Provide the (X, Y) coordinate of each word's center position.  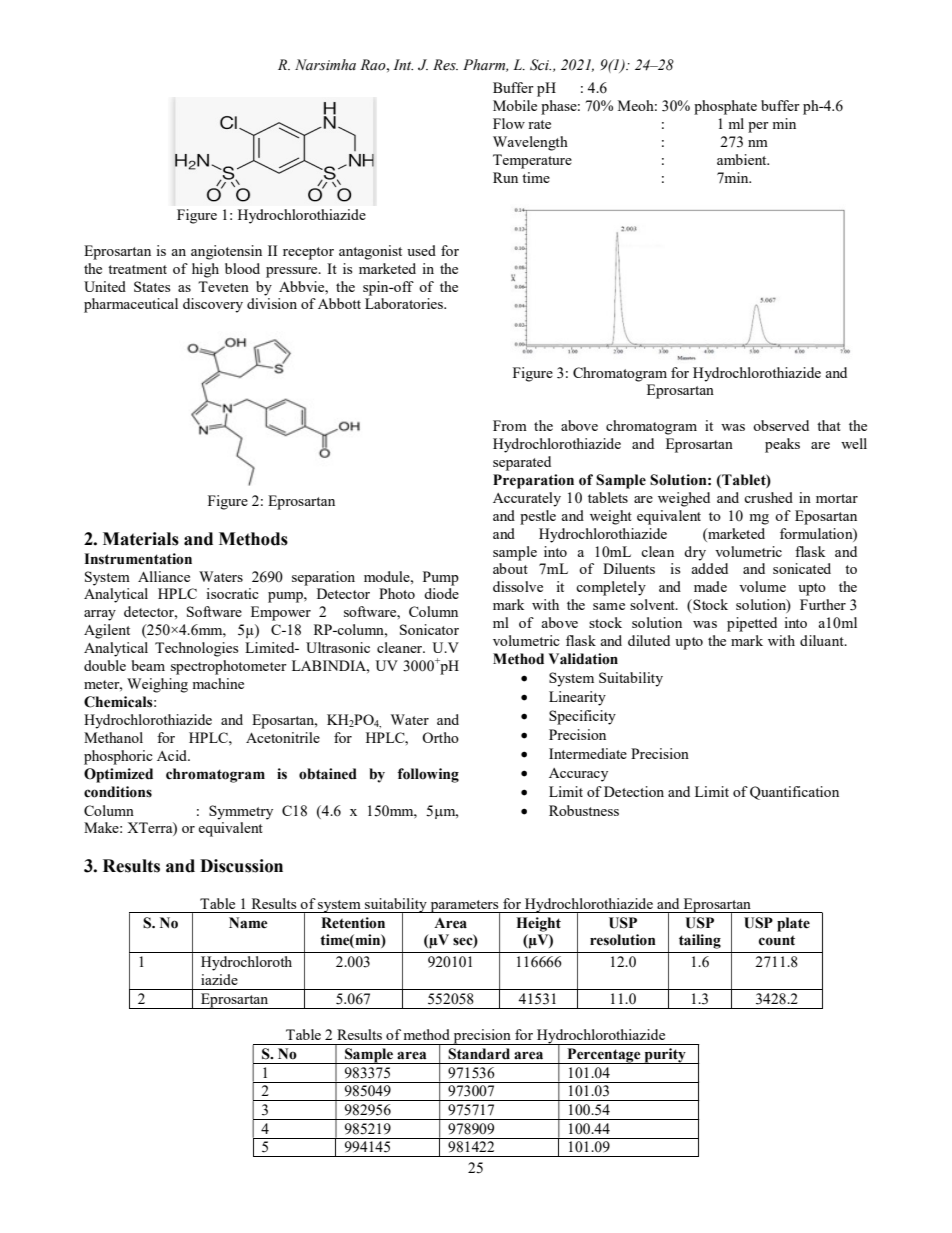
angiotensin (226, 252)
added (709, 568)
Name (248, 923)
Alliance (164, 576)
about (510, 568)
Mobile (515, 105)
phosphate (725, 107)
